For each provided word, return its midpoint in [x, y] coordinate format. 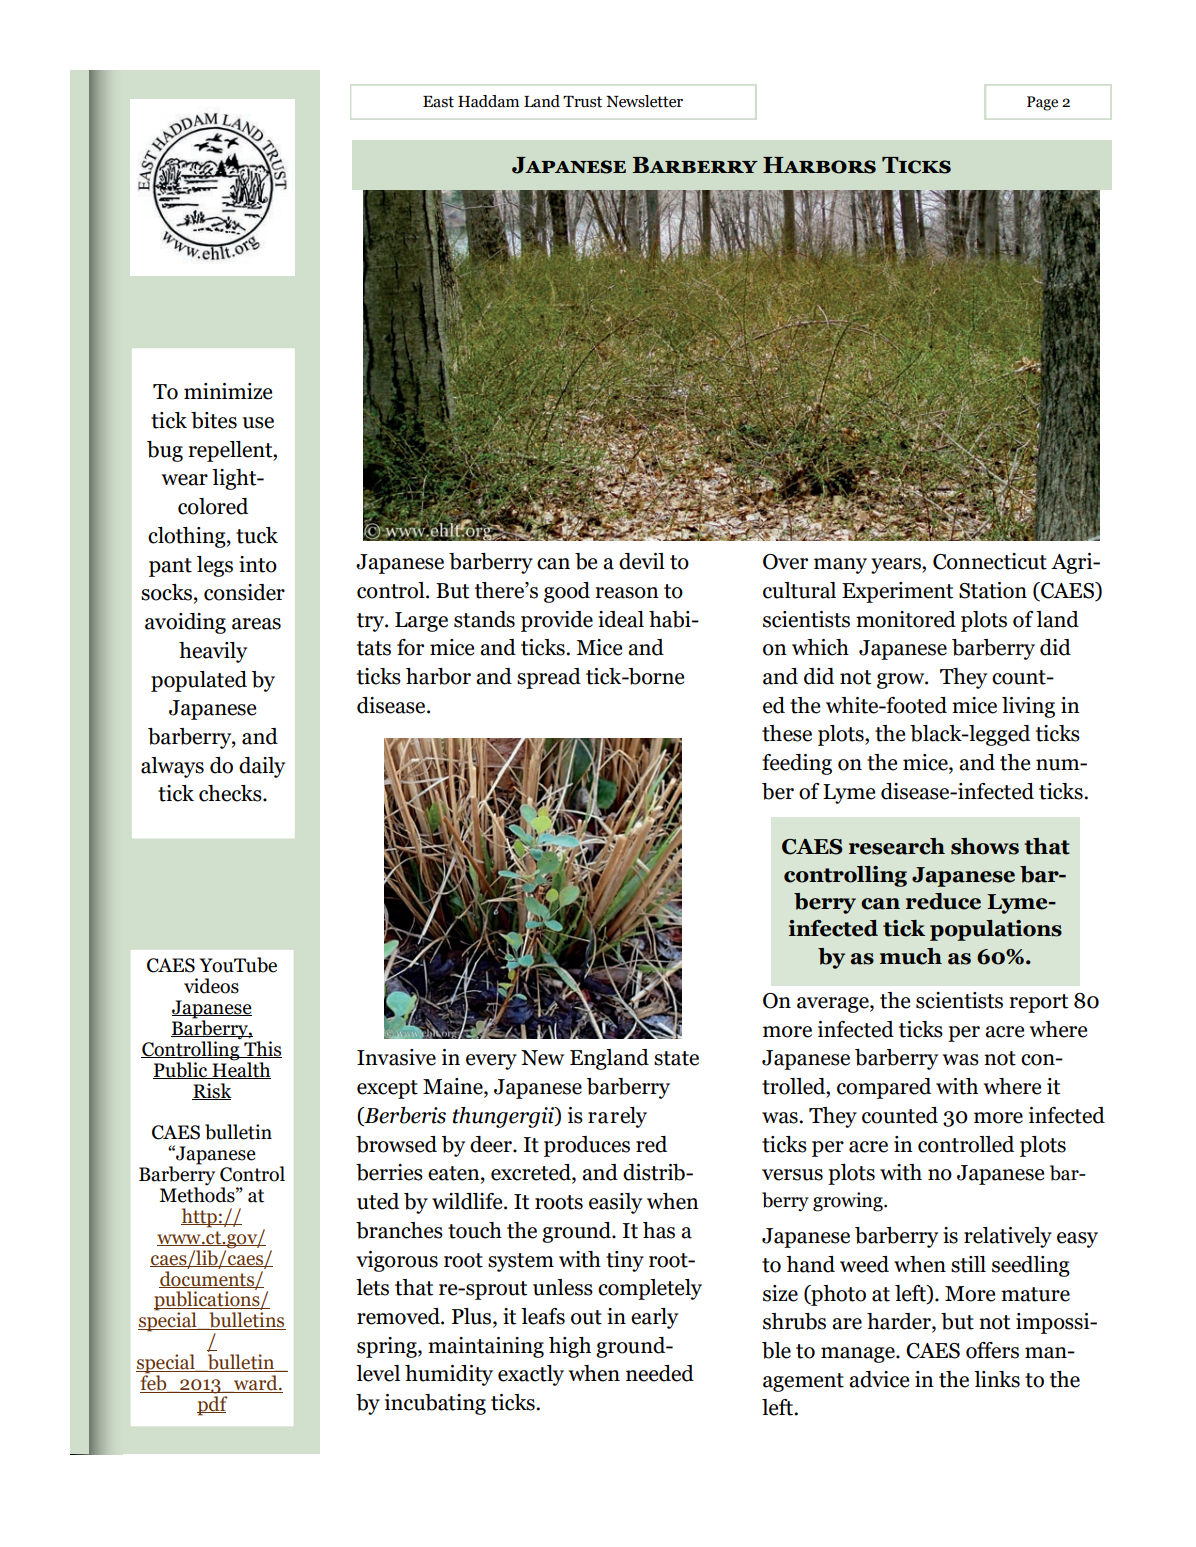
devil [642, 561]
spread [549, 678]
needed [660, 1373]
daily [262, 767]
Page [1042, 103]
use [258, 423]
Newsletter [644, 101]
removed [399, 1316]
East [438, 102]
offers [992, 1350]
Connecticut [990, 561]
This [262, 1049]
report [1039, 1003]
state [676, 1058]
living [1028, 707]
